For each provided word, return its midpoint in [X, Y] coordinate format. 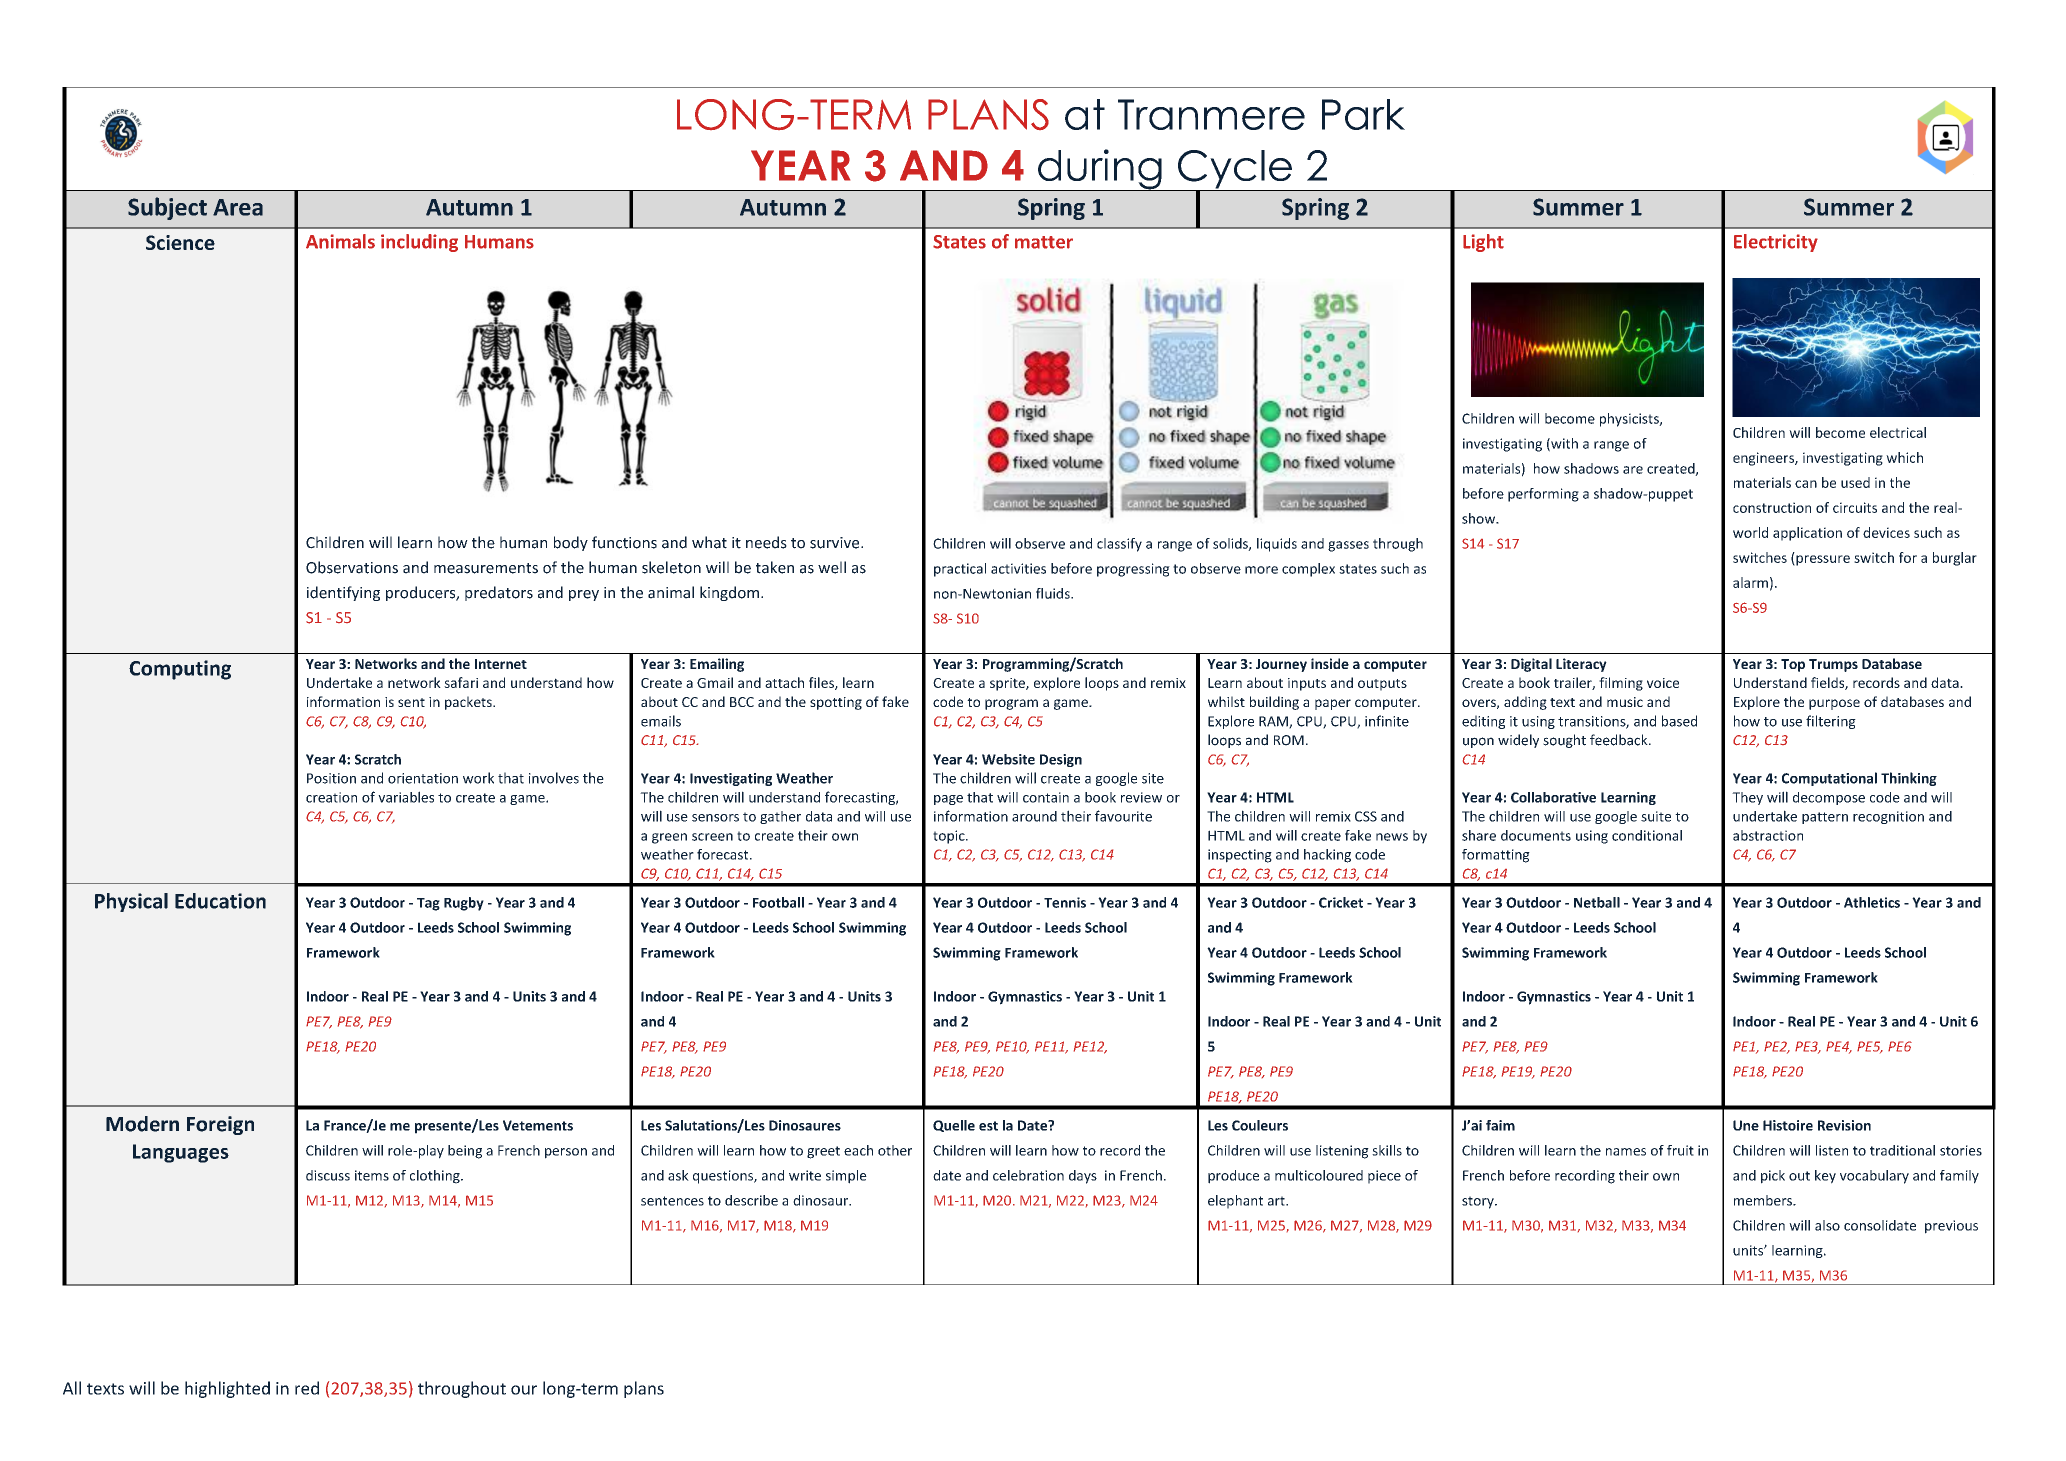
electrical [1898, 432]
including [419, 243]
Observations [352, 567]
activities [1018, 568]
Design [1061, 760]
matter [1044, 242]
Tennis [1065, 902]
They [1747, 798]
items [372, 1175]
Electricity [1776, 243]
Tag [428, 904]
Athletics [1872, 902]
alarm [1750, 582]
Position [331, 778]
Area [238, 207]
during [1100, 170]
